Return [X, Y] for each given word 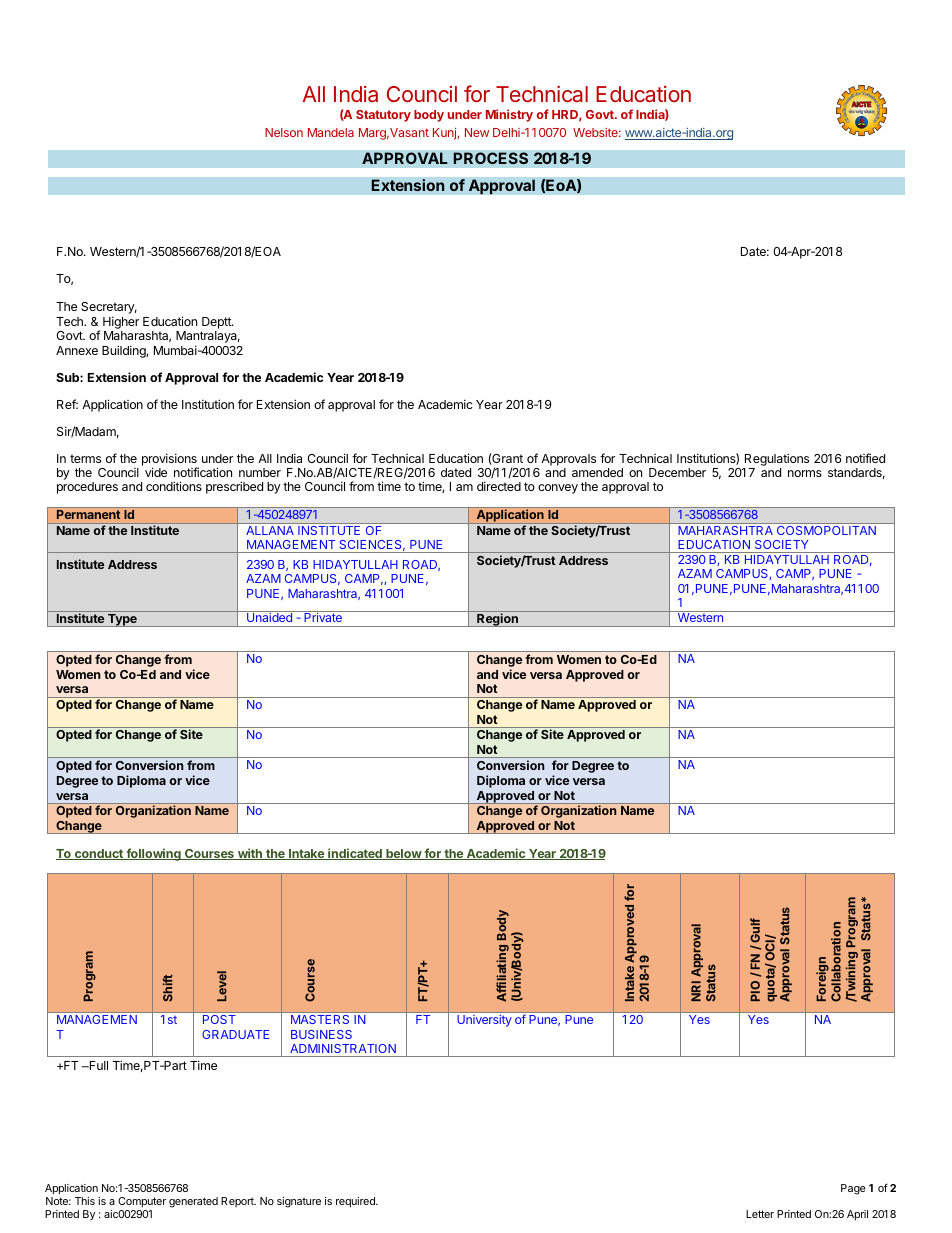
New [477, 132]
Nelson [284, 132]
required [356, 1202]
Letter [760, 1214]
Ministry [509, 115]
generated [193, 1202]
